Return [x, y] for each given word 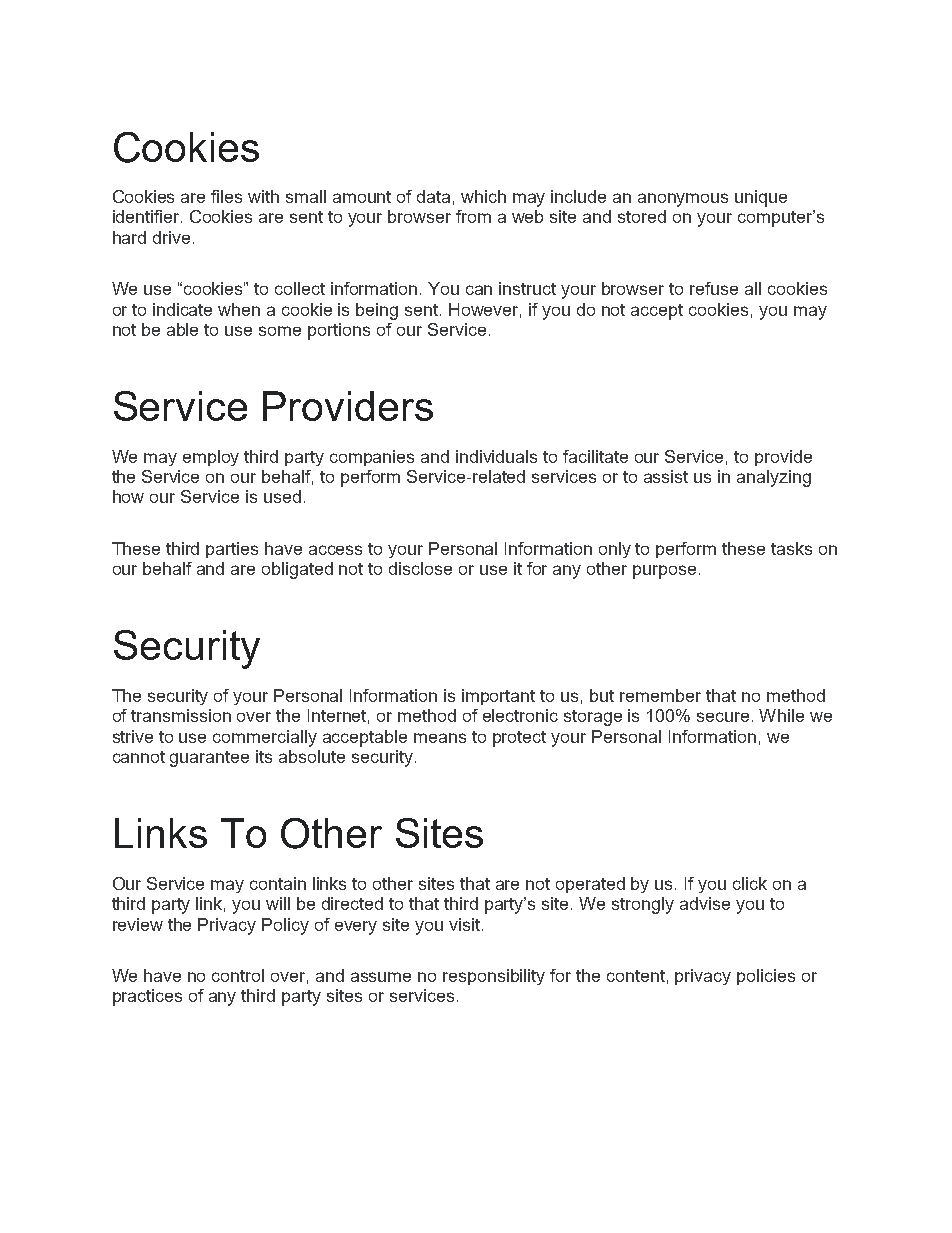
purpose [664, 572]
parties [232, 550]
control [238, 975]
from [473, 216]
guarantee [209, 759]
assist [666, 476]
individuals [496, 456]
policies [766, 977]
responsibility [494, 977]
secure [723, 717]
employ [211, 458]
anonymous [683, 200]
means [440, 738]
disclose [420, 568]
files [226, 196]
